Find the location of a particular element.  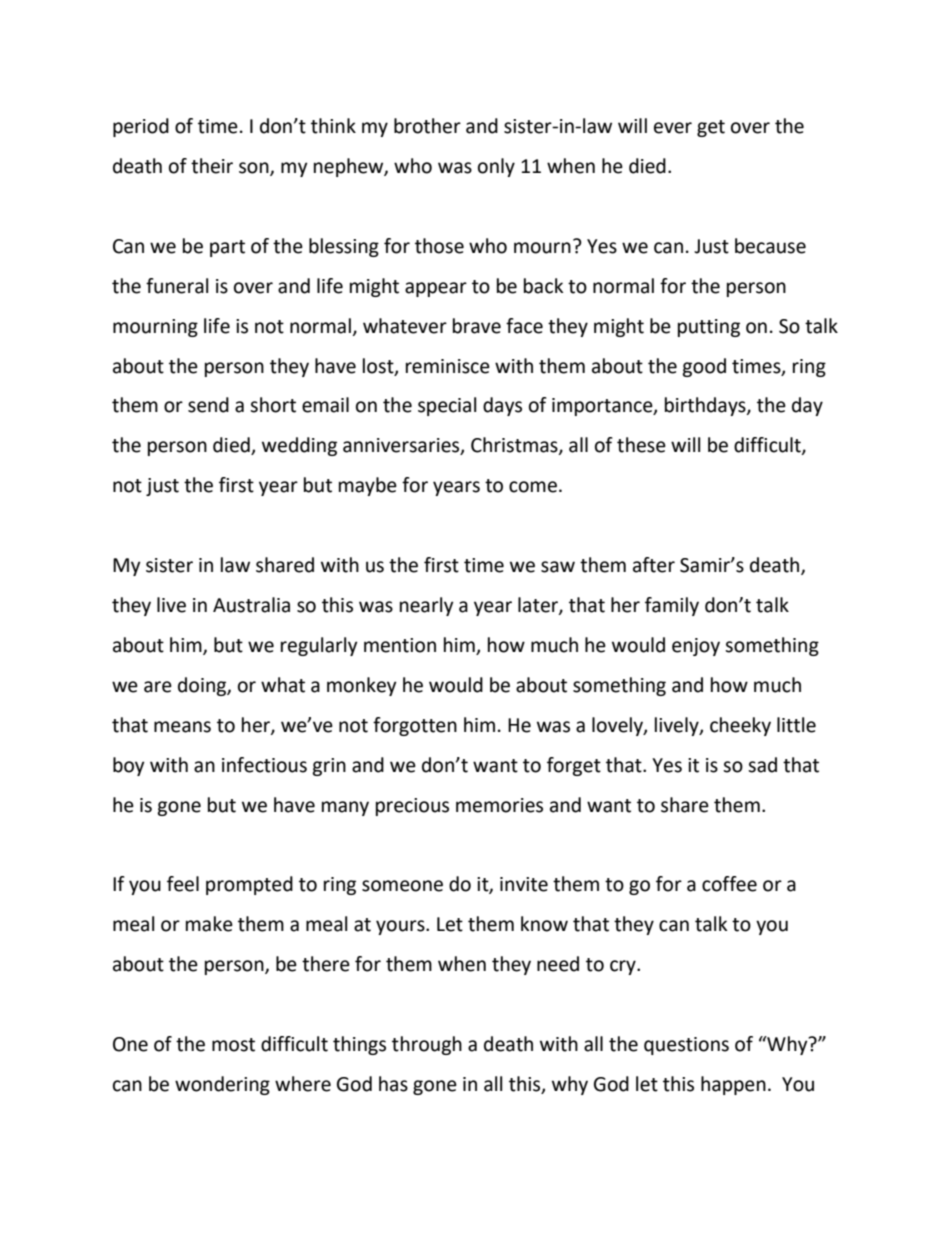

through is located at coordinates (427, 1045).
